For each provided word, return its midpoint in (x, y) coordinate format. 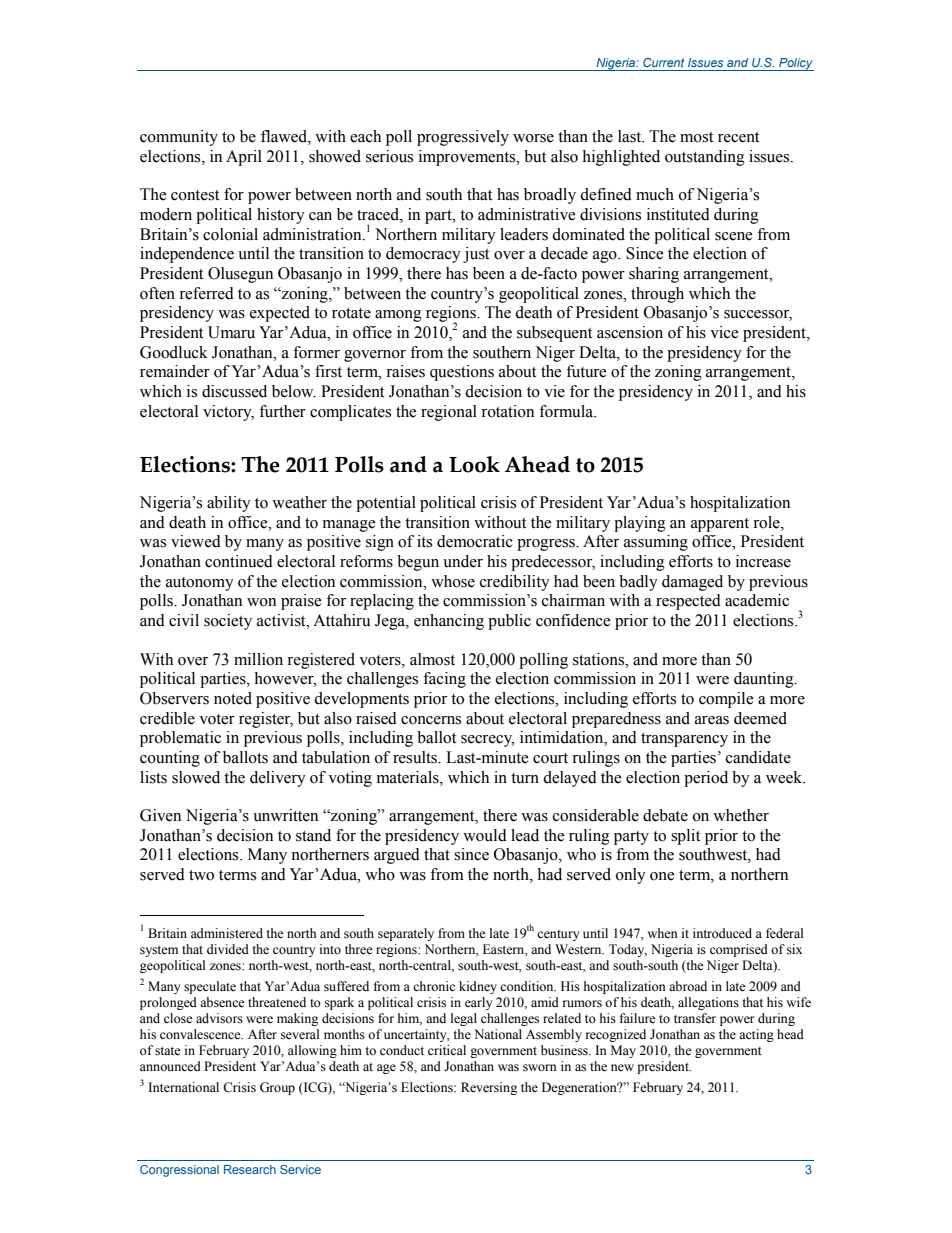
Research (250, 1169)
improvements (468, 158)
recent (738, 137)
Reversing (489, 1088)
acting (756, 1035)
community (179, 138)
